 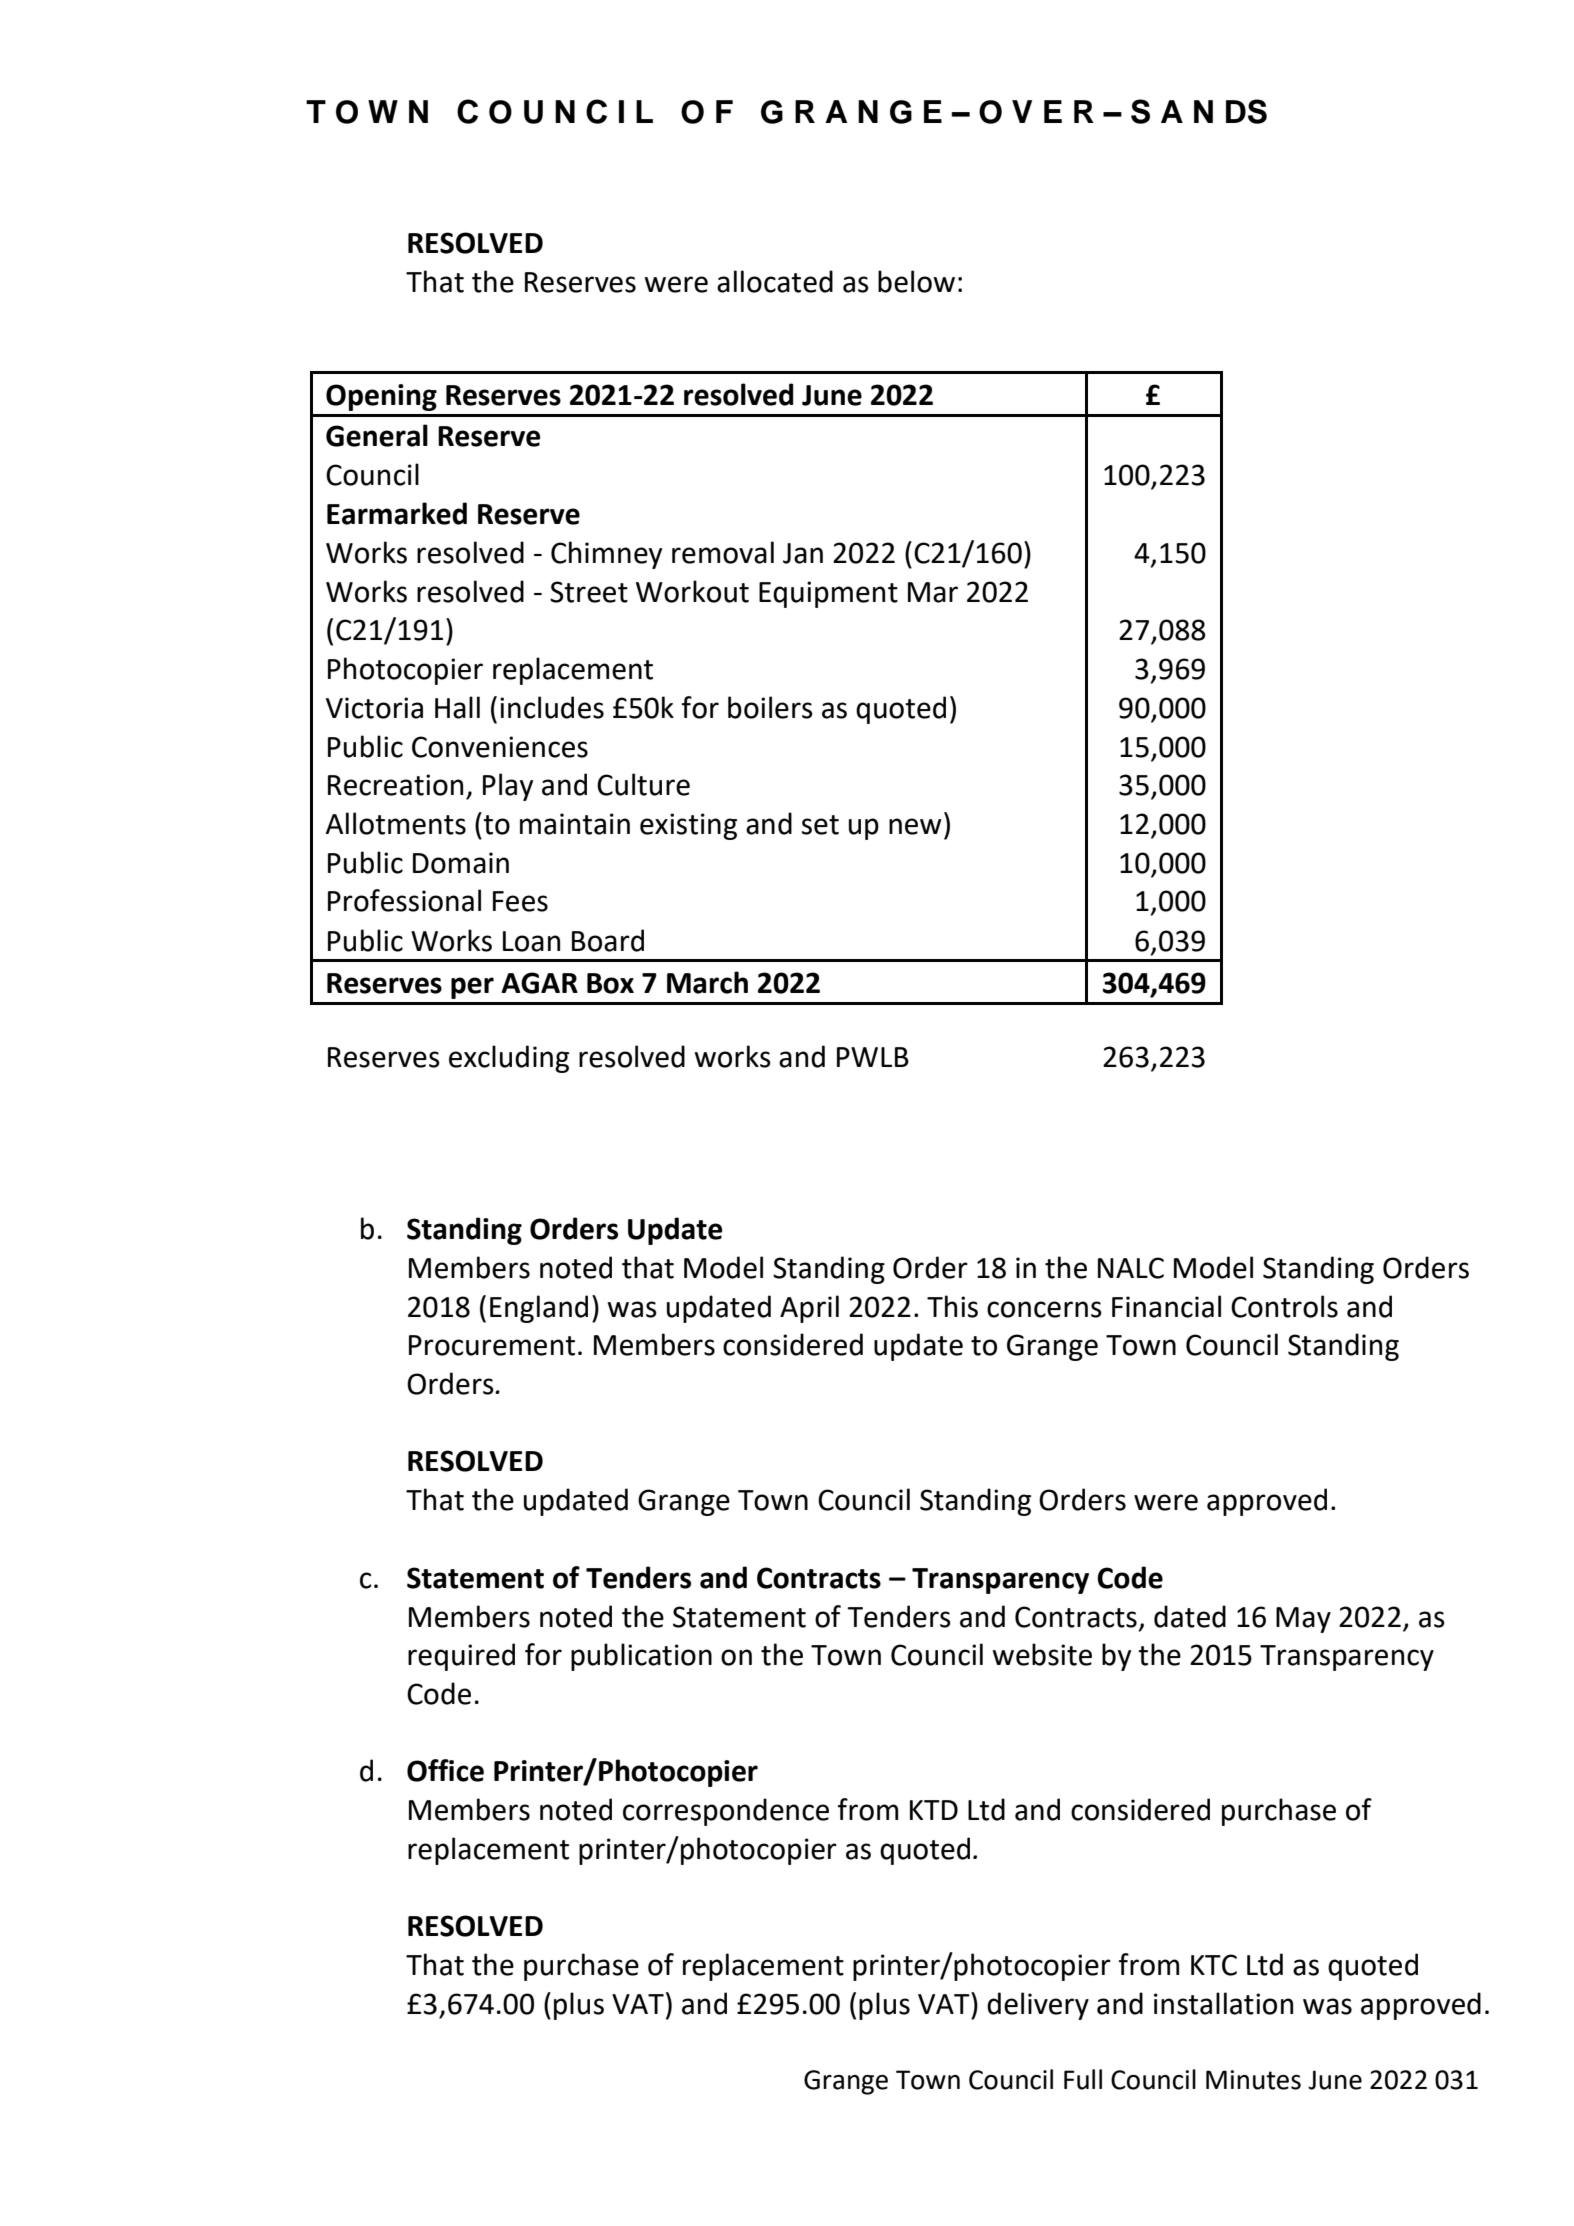 What do you see at coordinates (809, 1309) in the screenshot?
I see `April` at bounding box center [809, 1309].
